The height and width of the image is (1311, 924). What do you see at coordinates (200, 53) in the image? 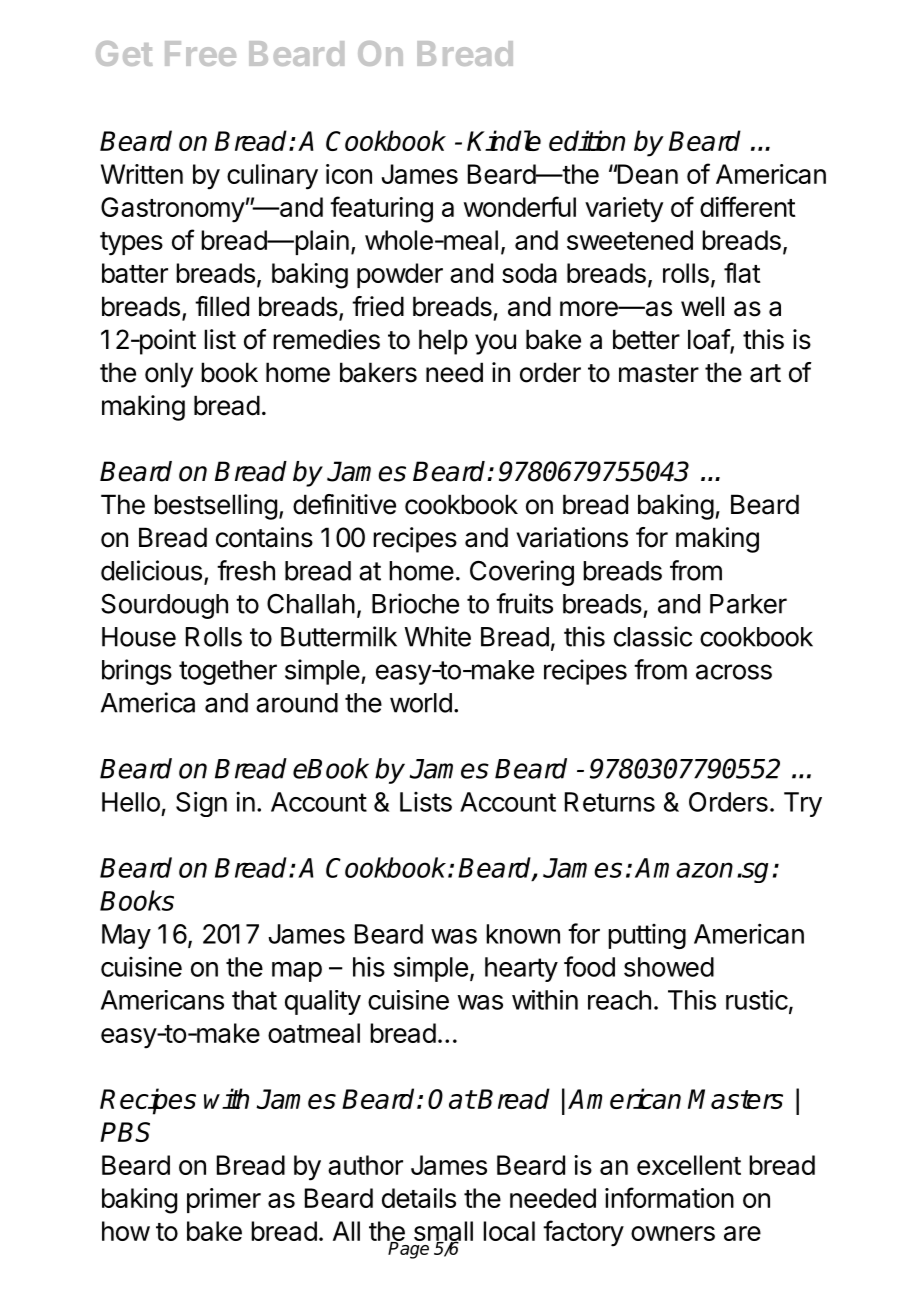
I see `Free` at bounding box center [200, 53].
